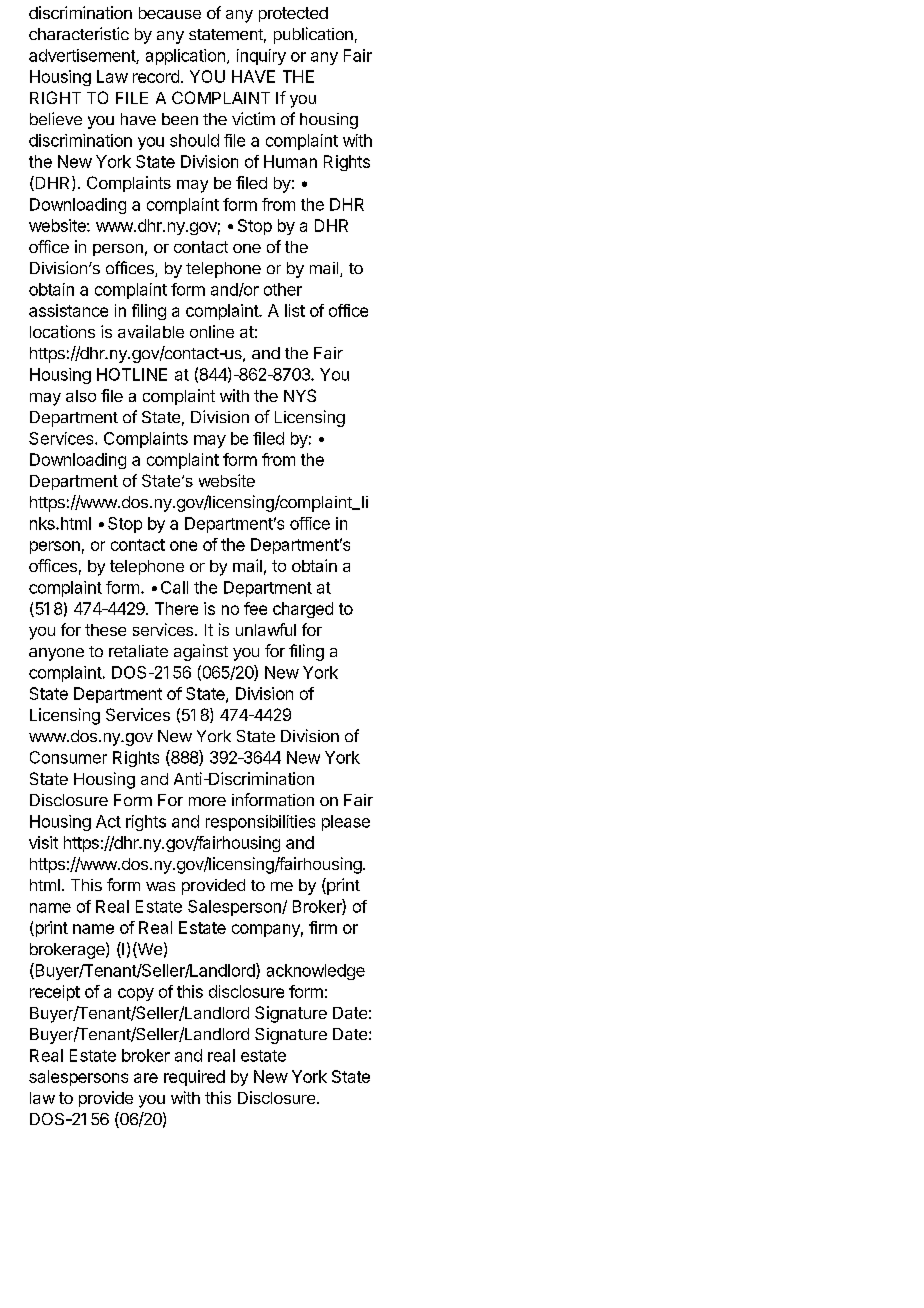 The image size is (924, 1308). What do you see at coordinates (185, 57) in the screenshot?
I see `application` at bounding box center [185, 57].
